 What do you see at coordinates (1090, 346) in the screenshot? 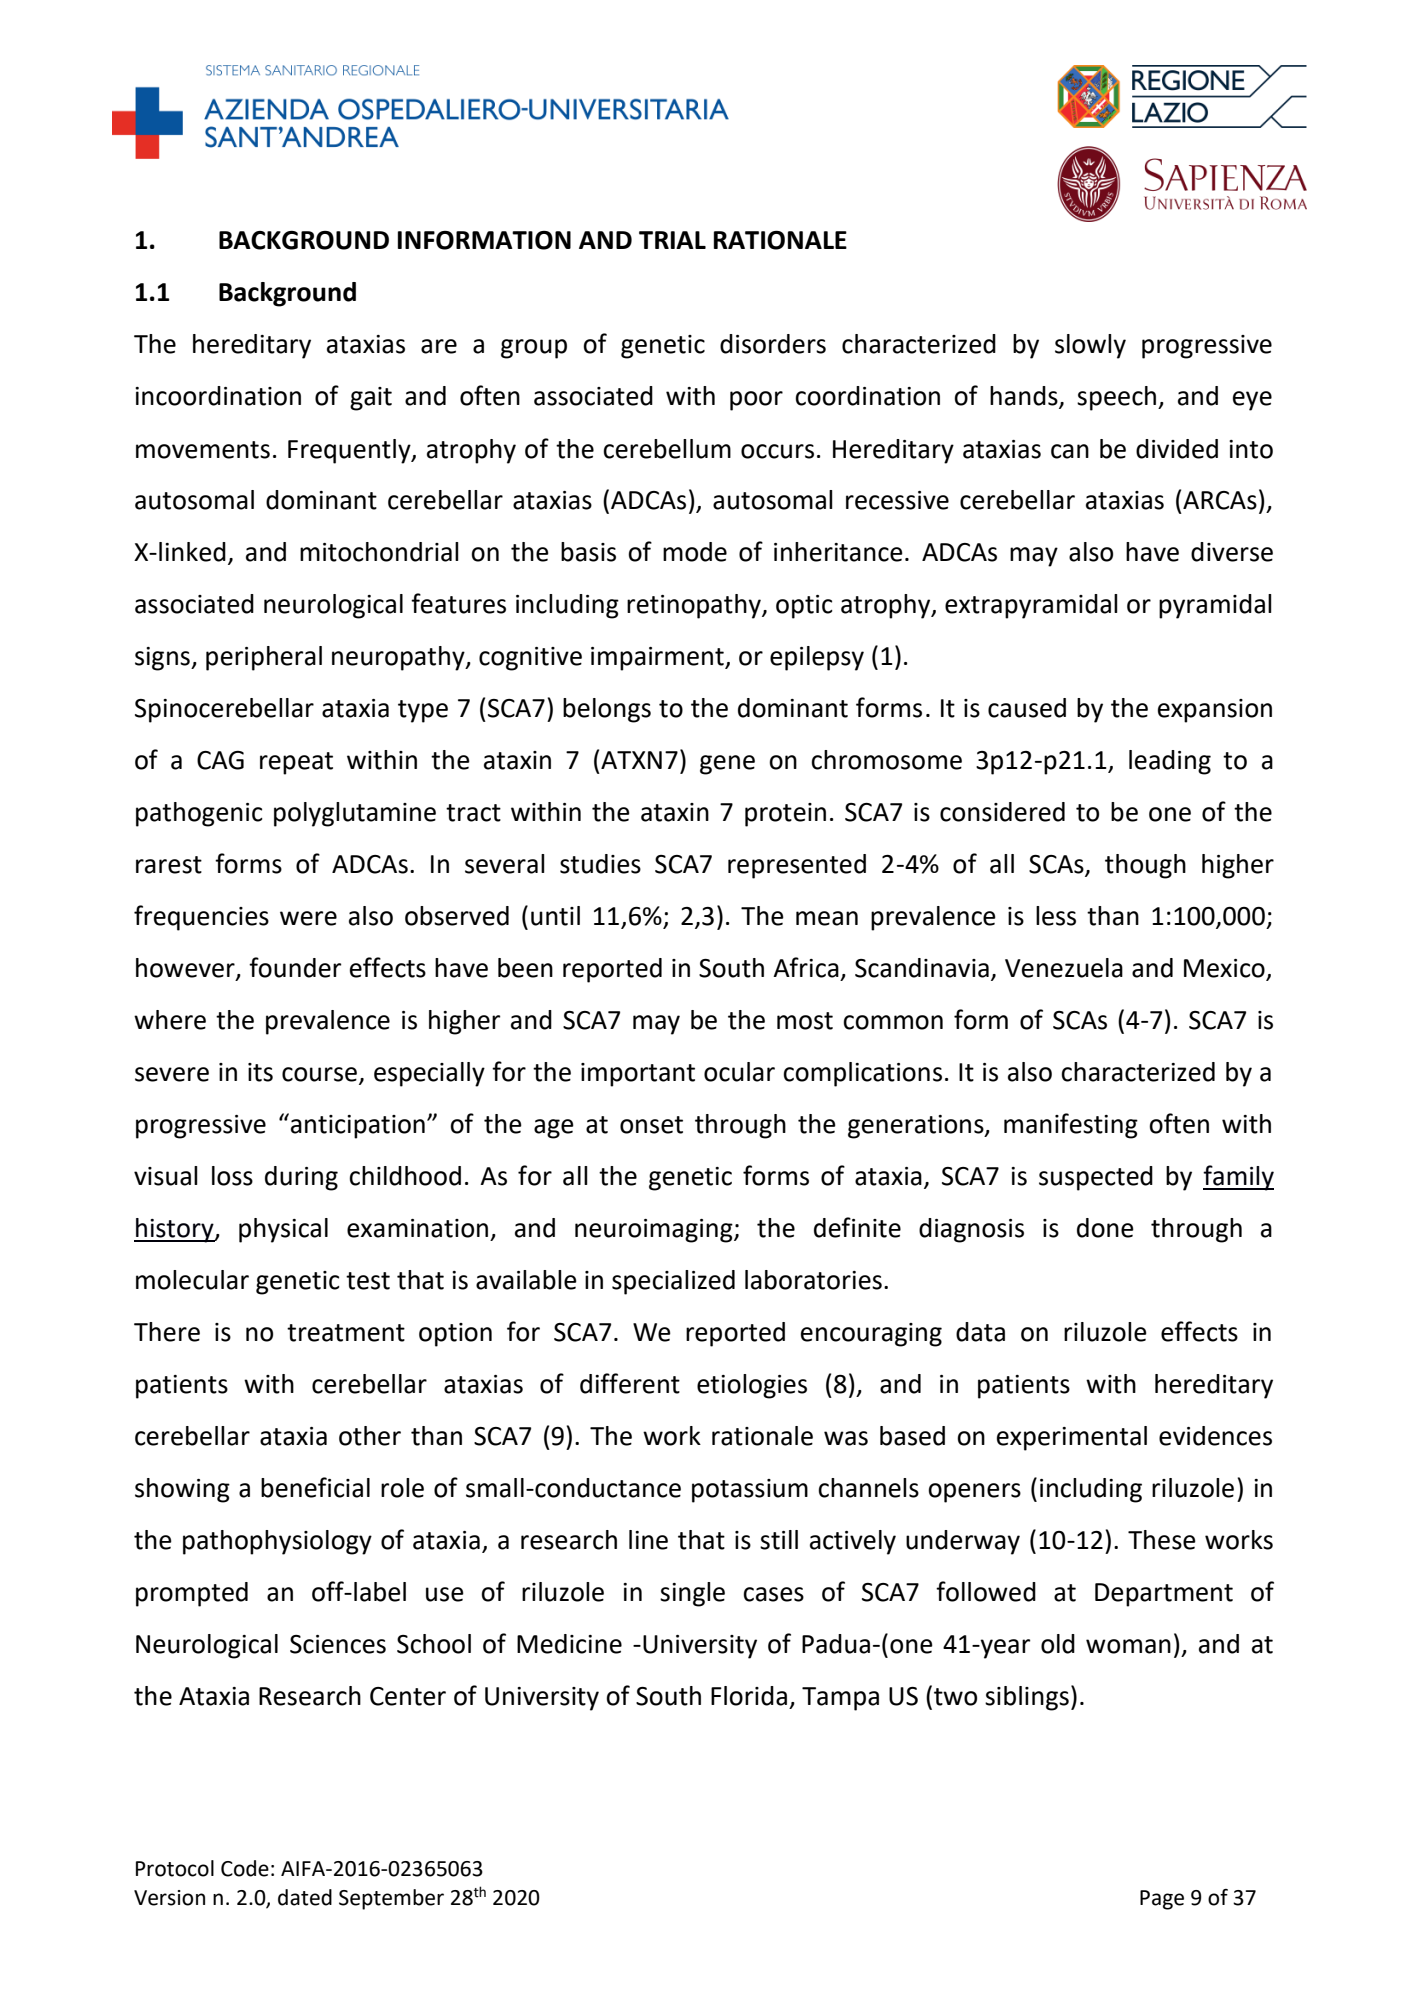
I see `slowly` at bounding box center [1090, 346].
